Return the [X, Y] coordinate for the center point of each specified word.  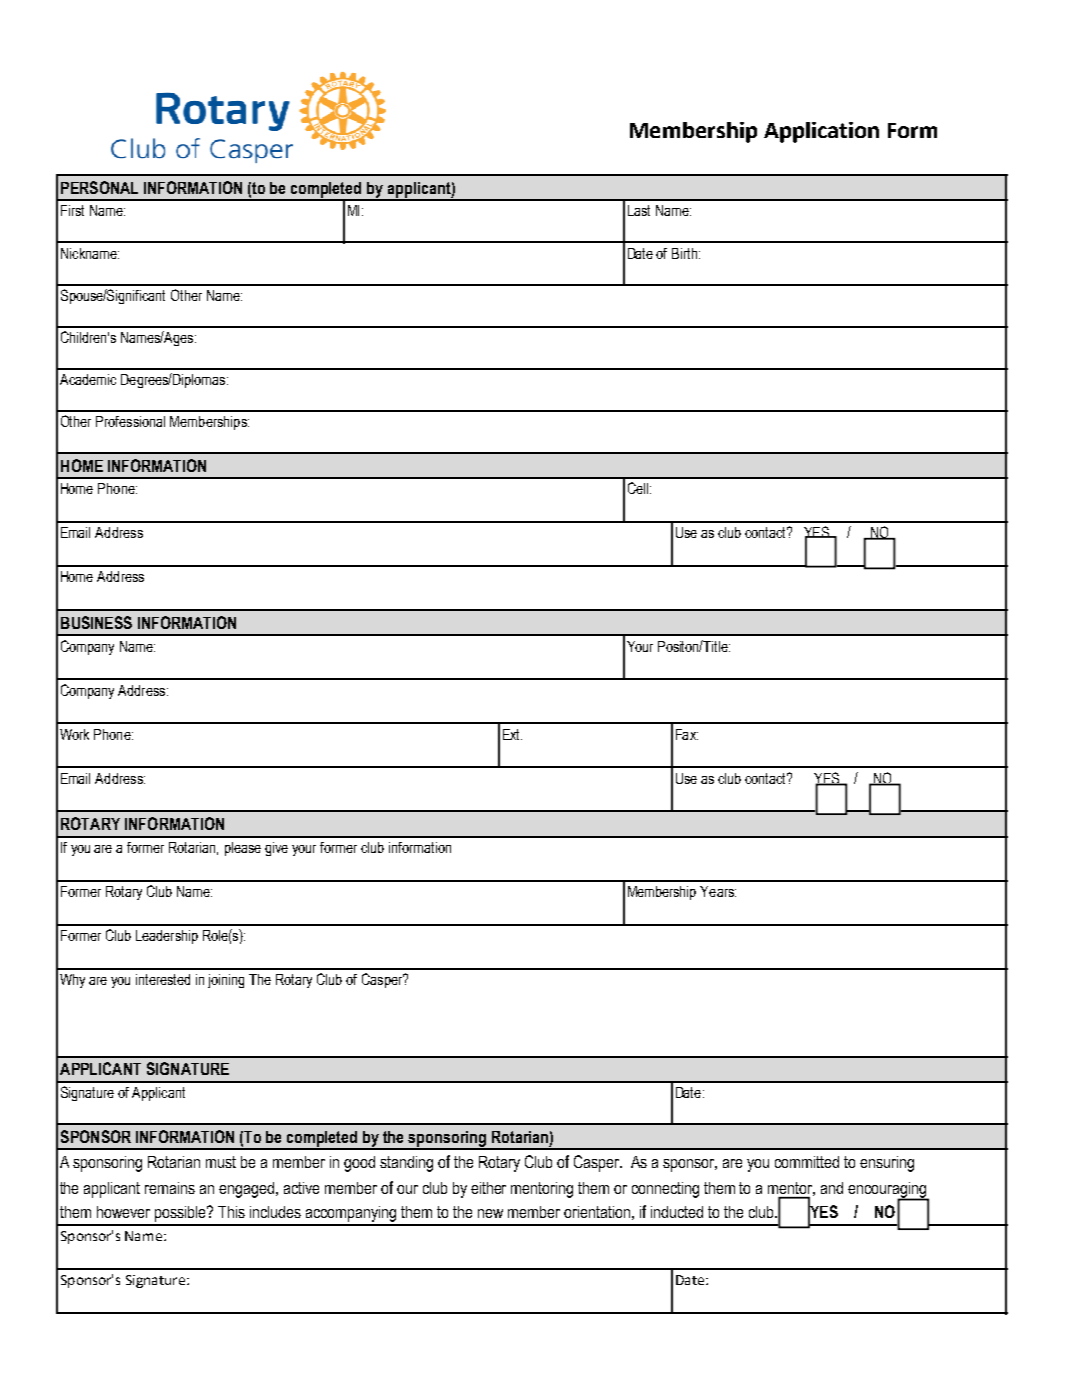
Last [639, 210]
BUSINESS [96, 622]
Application [821, 132]
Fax [687, 734]
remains [170, 1188]
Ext [512, 734]
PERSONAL [99, 187]
